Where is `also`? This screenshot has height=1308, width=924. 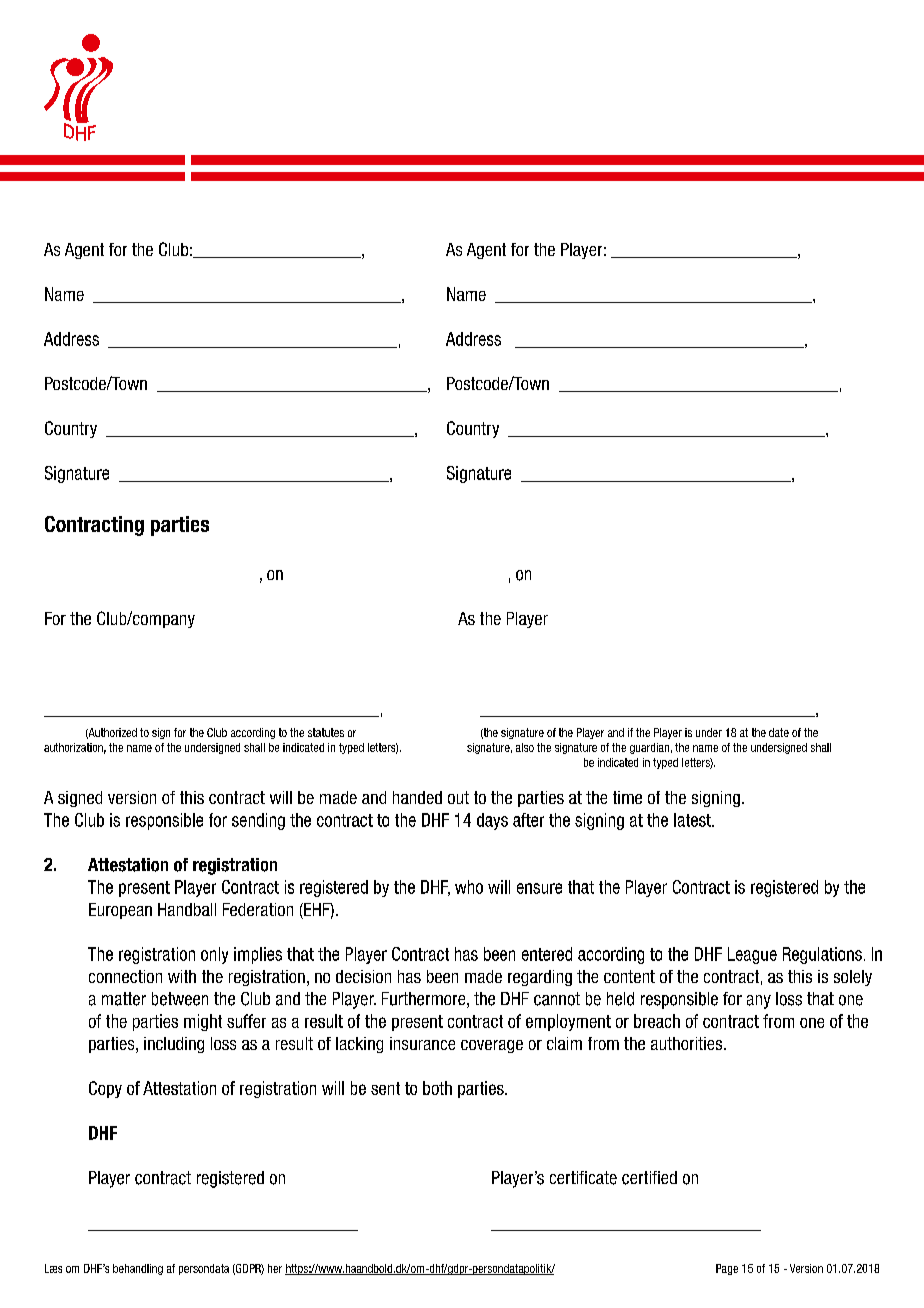 also is located at coordinates (525, 747).
